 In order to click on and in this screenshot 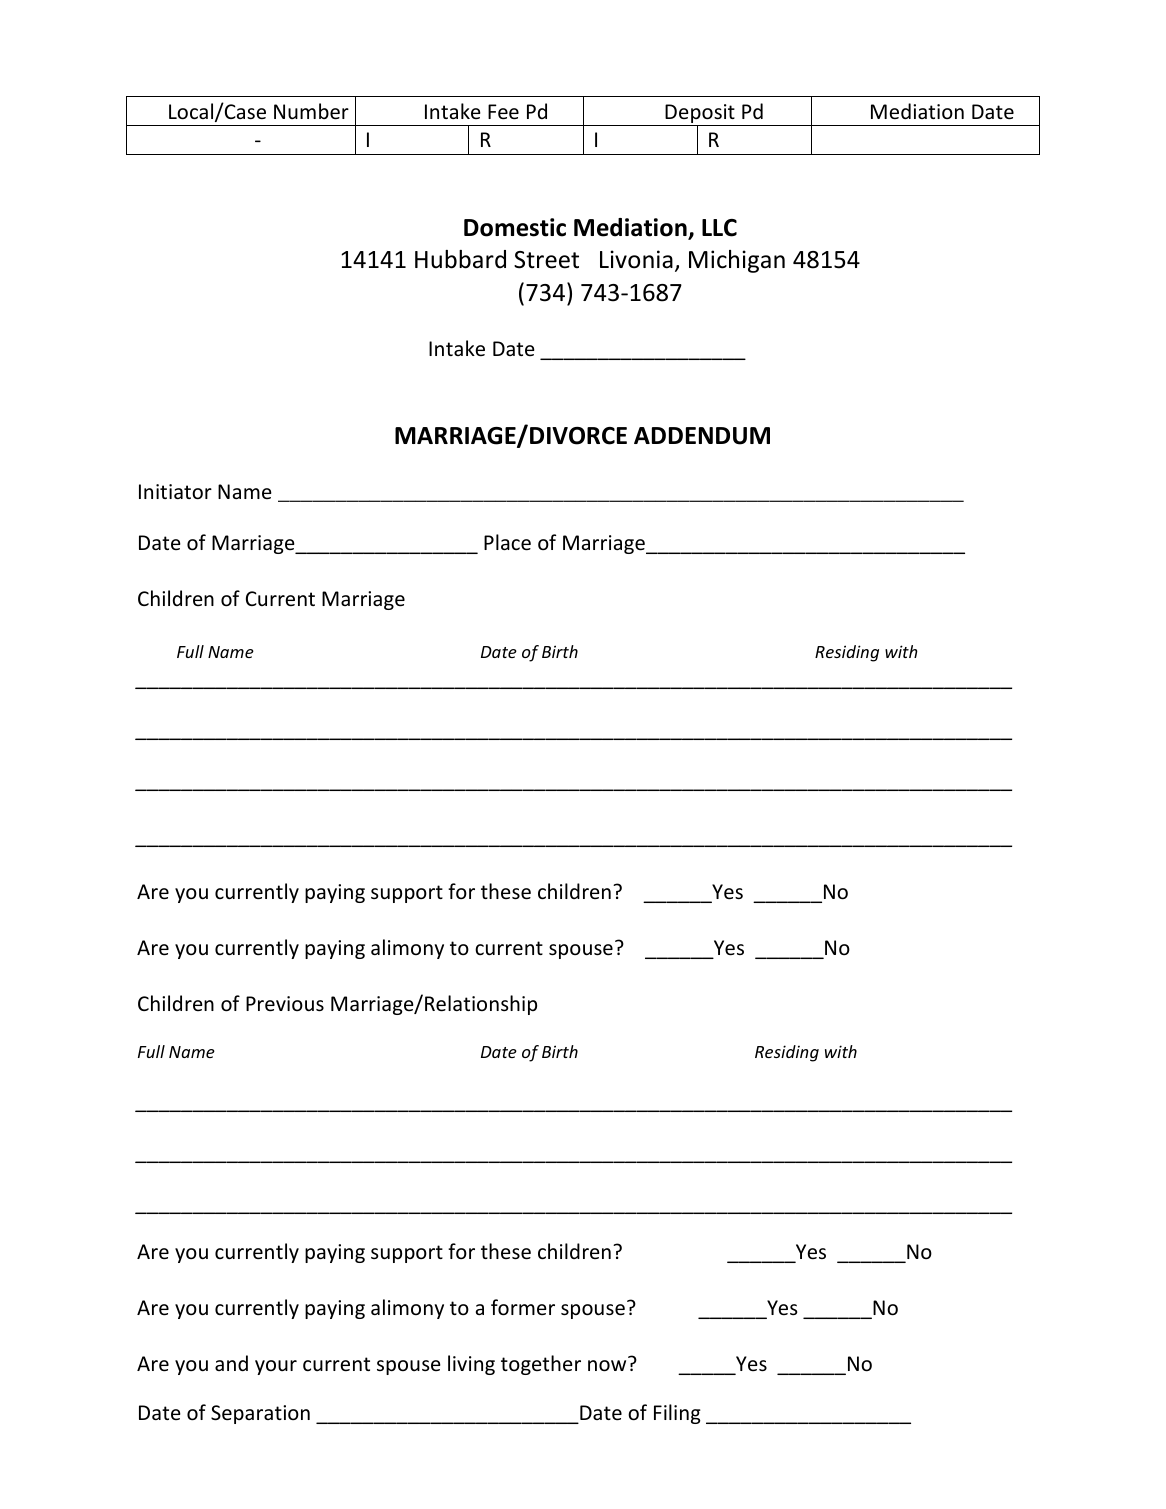, I will do `click(231, 1363)`.
